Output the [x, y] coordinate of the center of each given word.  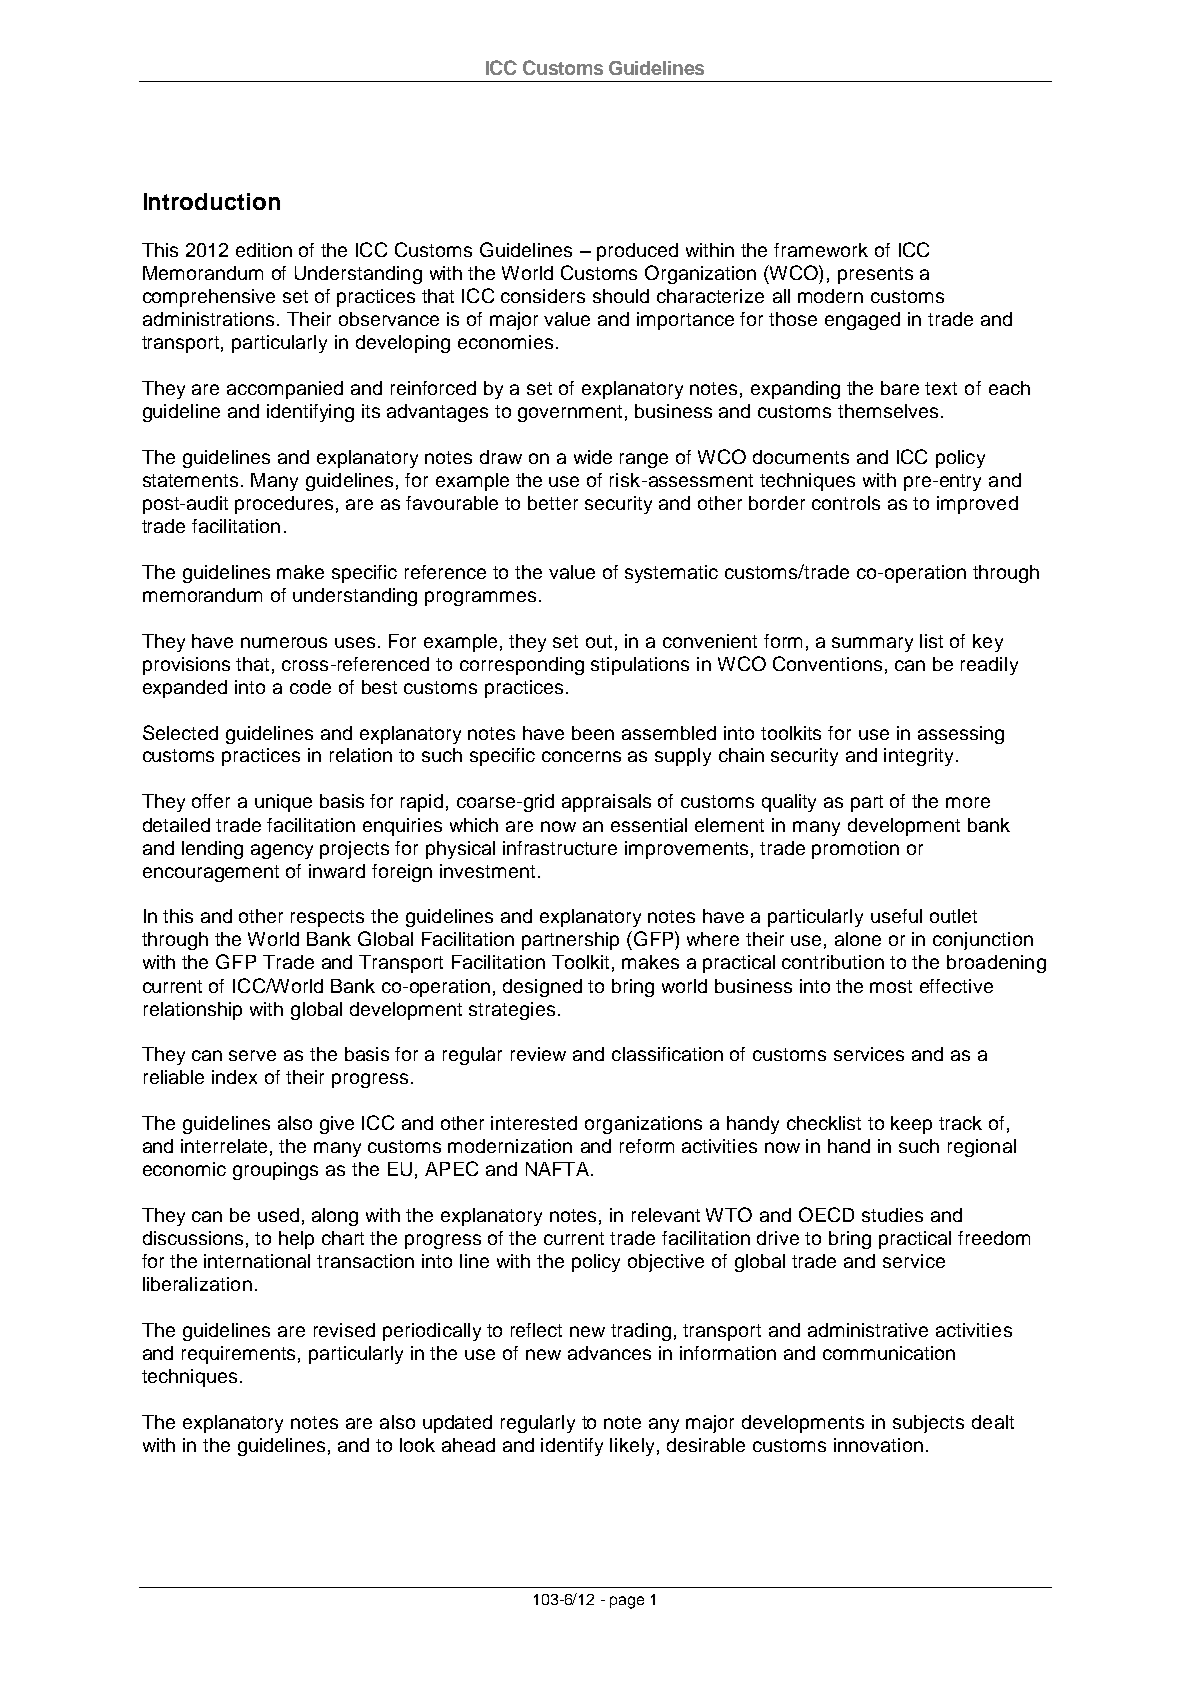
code [310, 687]
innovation [878, 1445]
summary [872, 644]
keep [911, 1125]
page [627, 1602]
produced [637, 252]
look [417, 1445]
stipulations [640, 666]
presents [875, 275]
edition [264, 250]
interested [534, 1123]
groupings [275, 1171]
